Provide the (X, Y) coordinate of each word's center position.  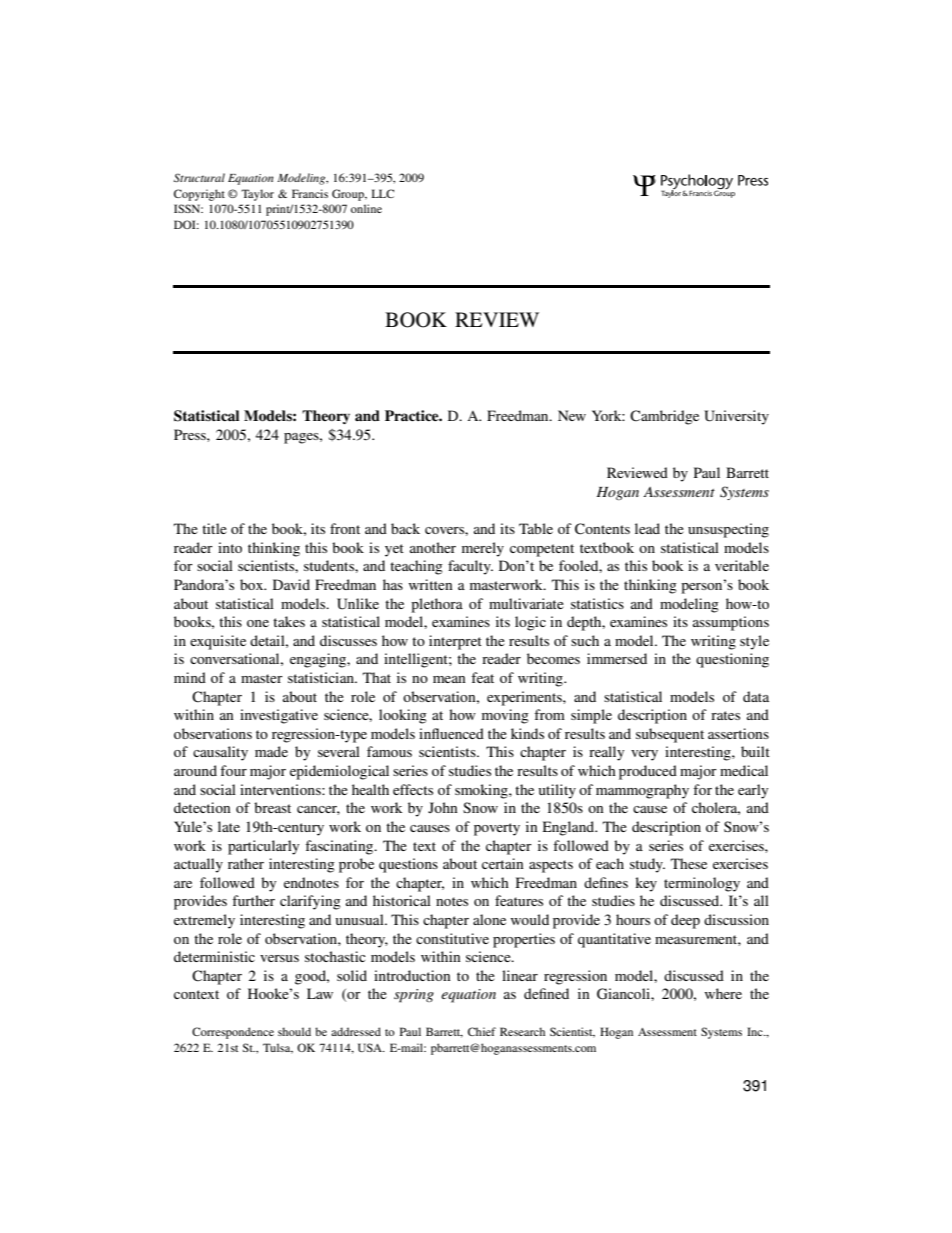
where (723, 993)
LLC (383, 193)
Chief (482, 1031)
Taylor (257, 195)
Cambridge (664, 417)
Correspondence (233, 1033)
